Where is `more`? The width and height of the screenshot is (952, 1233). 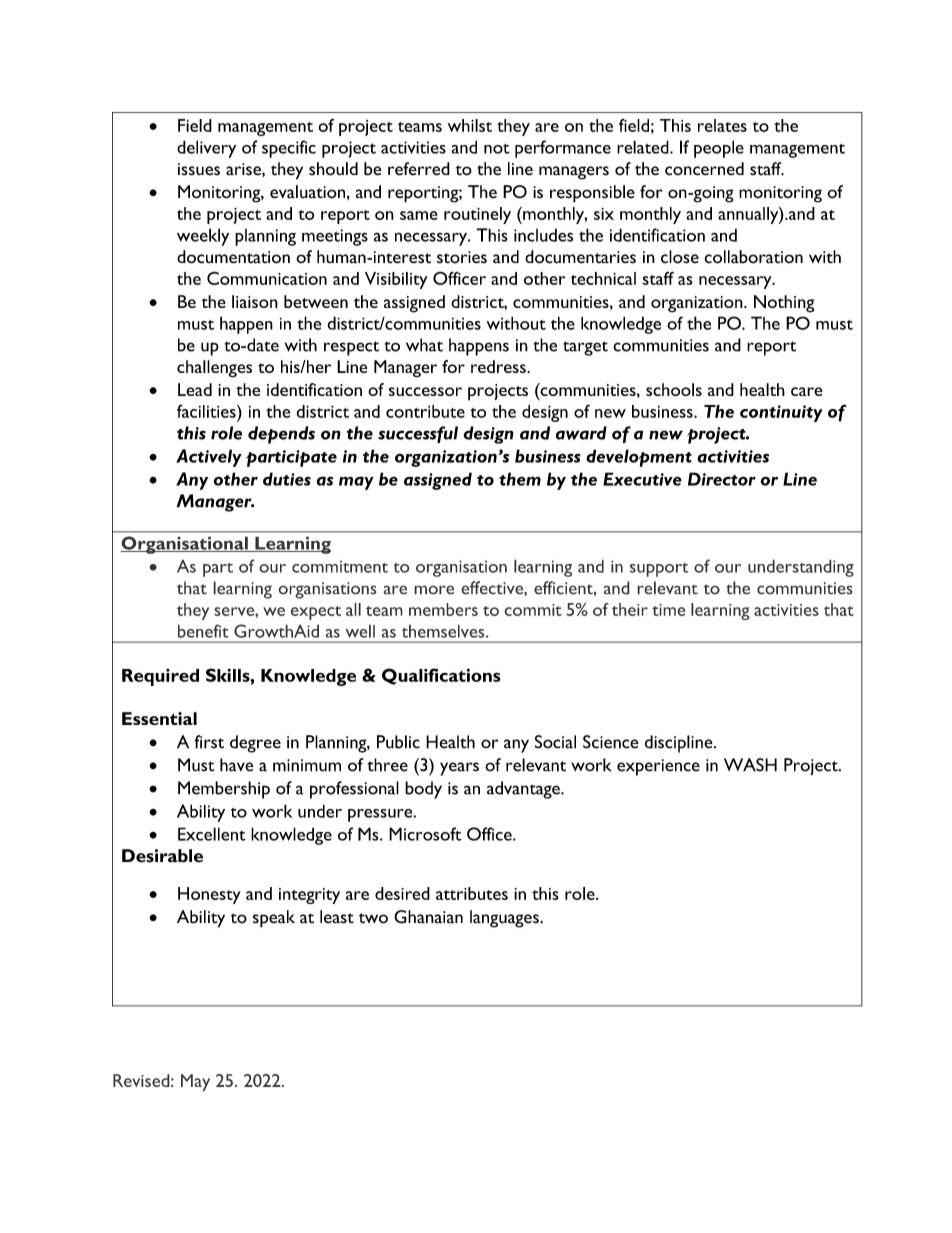 more is located at coordinates (434, 590).
